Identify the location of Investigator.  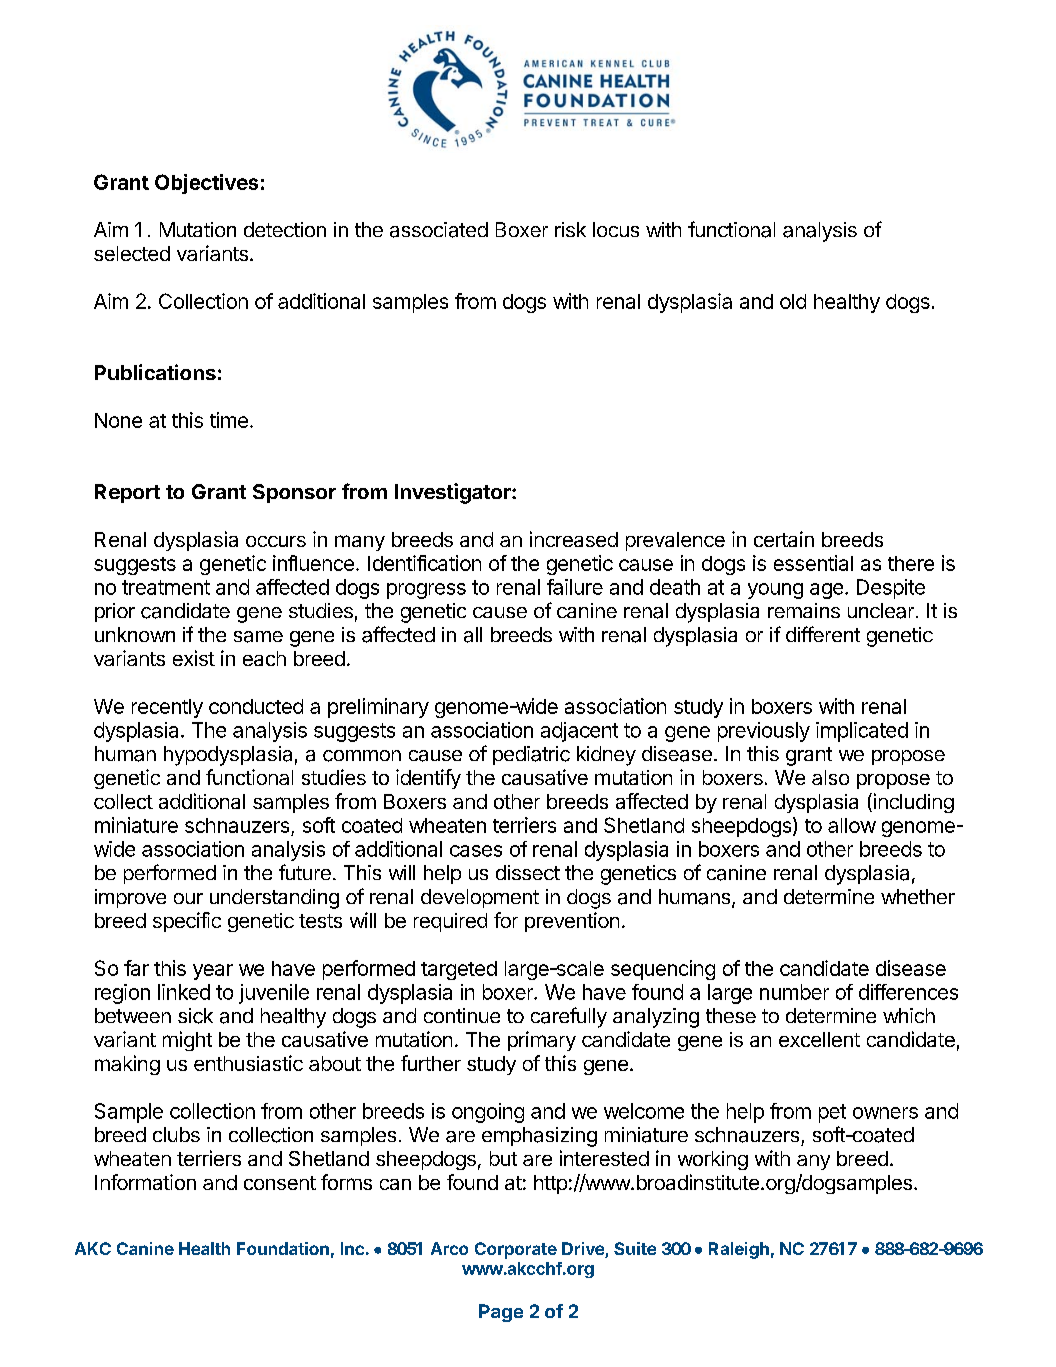
(454, 493).
